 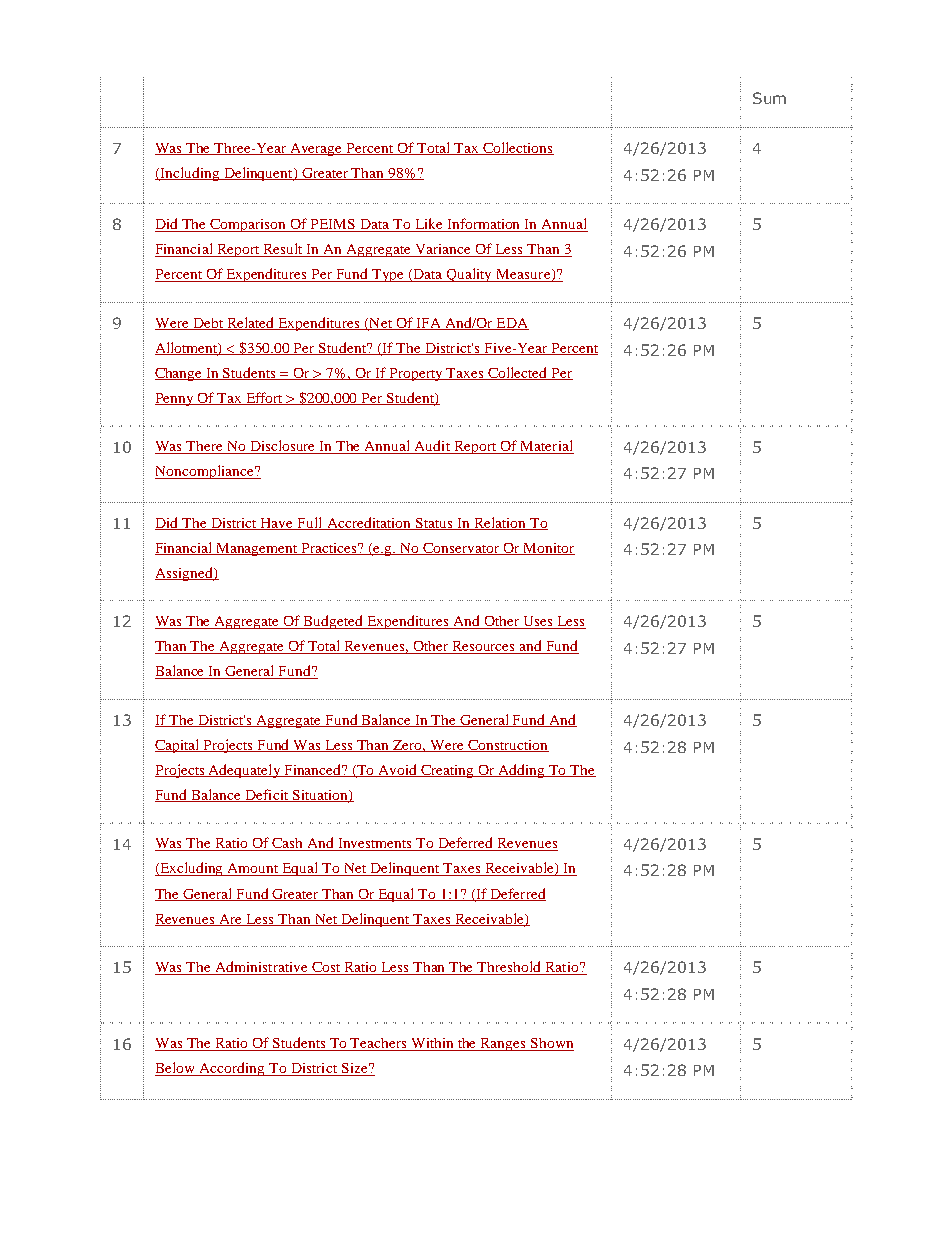 I want to click on According, so click(x=232, y=1069).
